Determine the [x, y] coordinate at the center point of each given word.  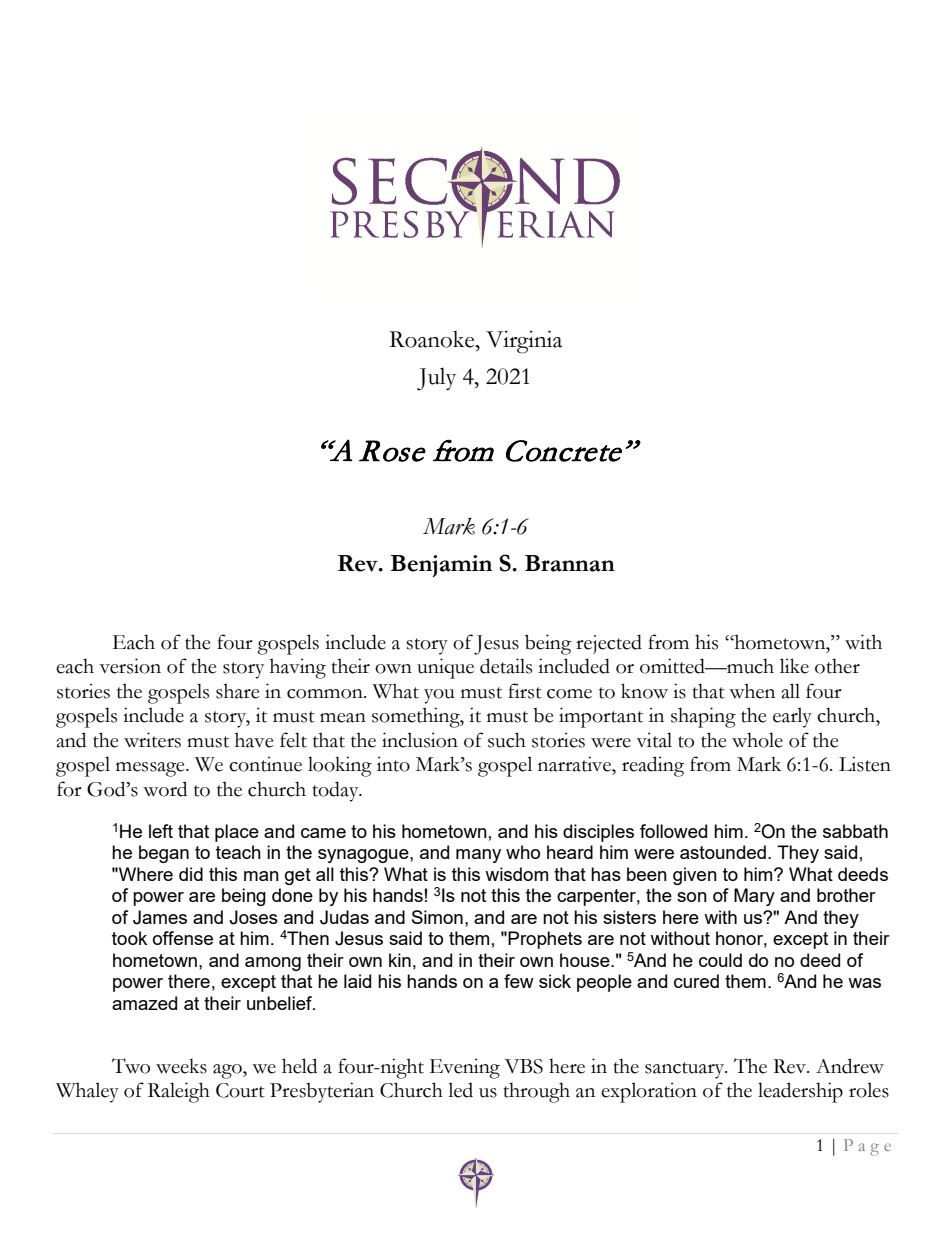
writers [152, 740]
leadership [800, 1092]
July [436, 378]
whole [757, 740]
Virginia [524, 342]
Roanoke [433, 339]
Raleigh [179, 1092]
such [507, 740]
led [460, 1090]
